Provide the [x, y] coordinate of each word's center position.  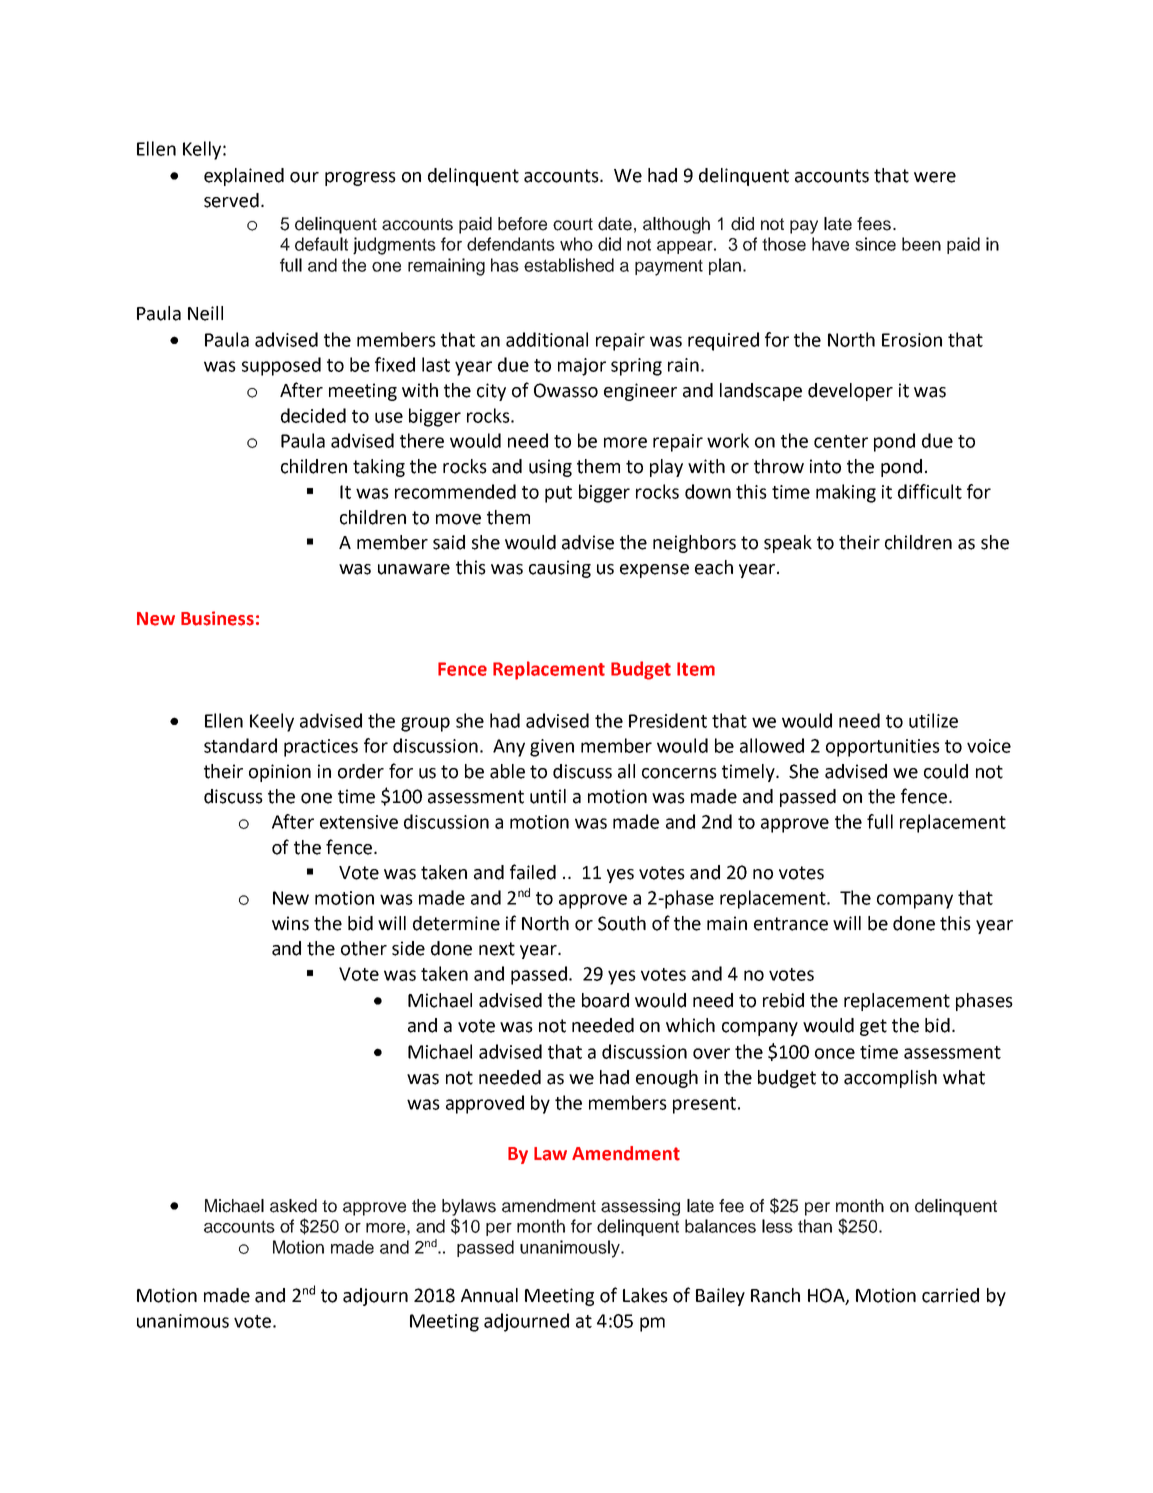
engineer [640, 392]
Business [217, 618]
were [935, 177]
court [573, 224]
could [946, 771]
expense [654, 571]
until [548, 796]
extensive [359, 822]
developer [850, 392]
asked [293, 1206]
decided [313, 415]
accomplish [890, 1079]
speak [788, 544]
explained [244, 177]
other [364, 948]
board [605, 1000]
